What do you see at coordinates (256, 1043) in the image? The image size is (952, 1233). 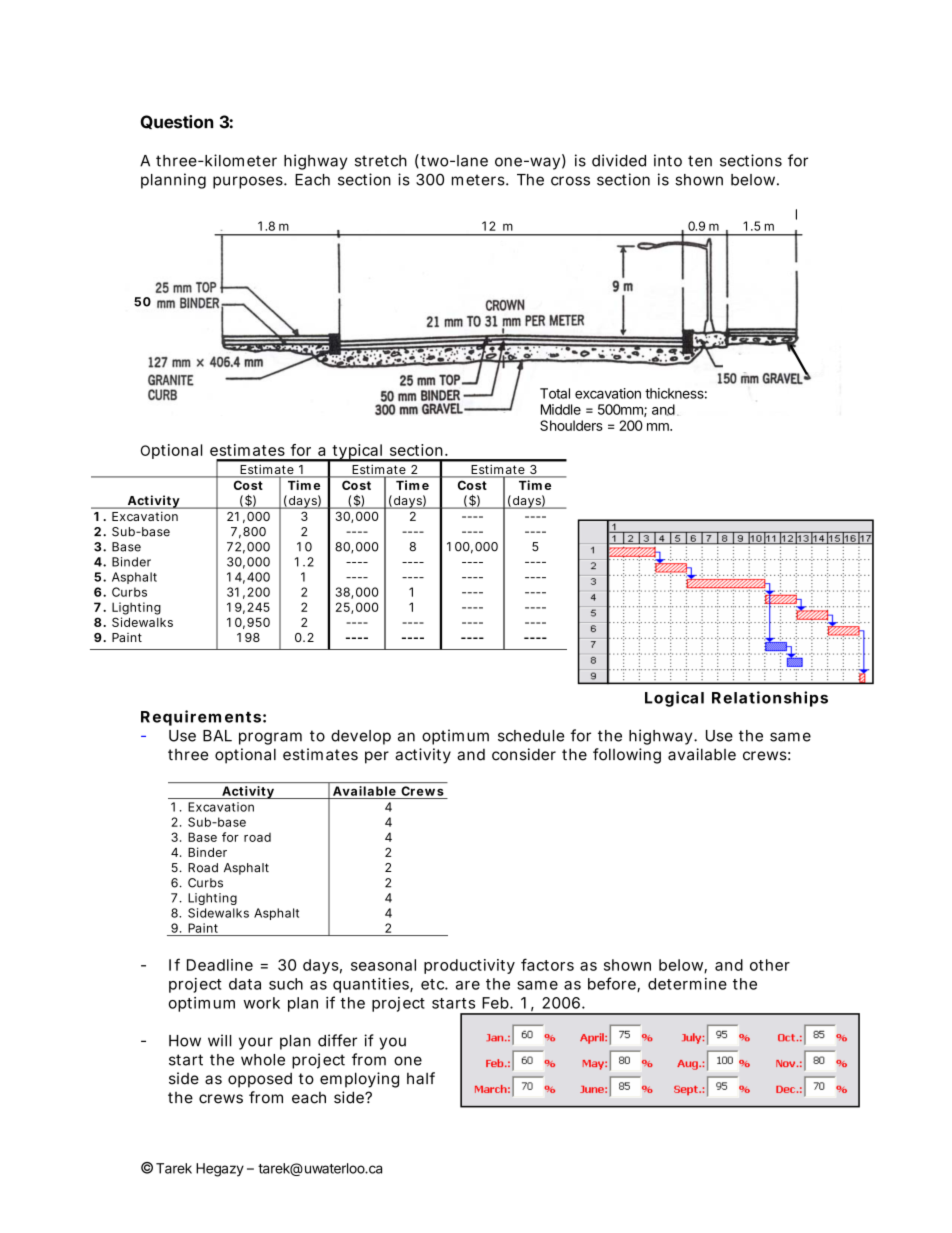 I see `your` at bounding box center [256, 1043].
